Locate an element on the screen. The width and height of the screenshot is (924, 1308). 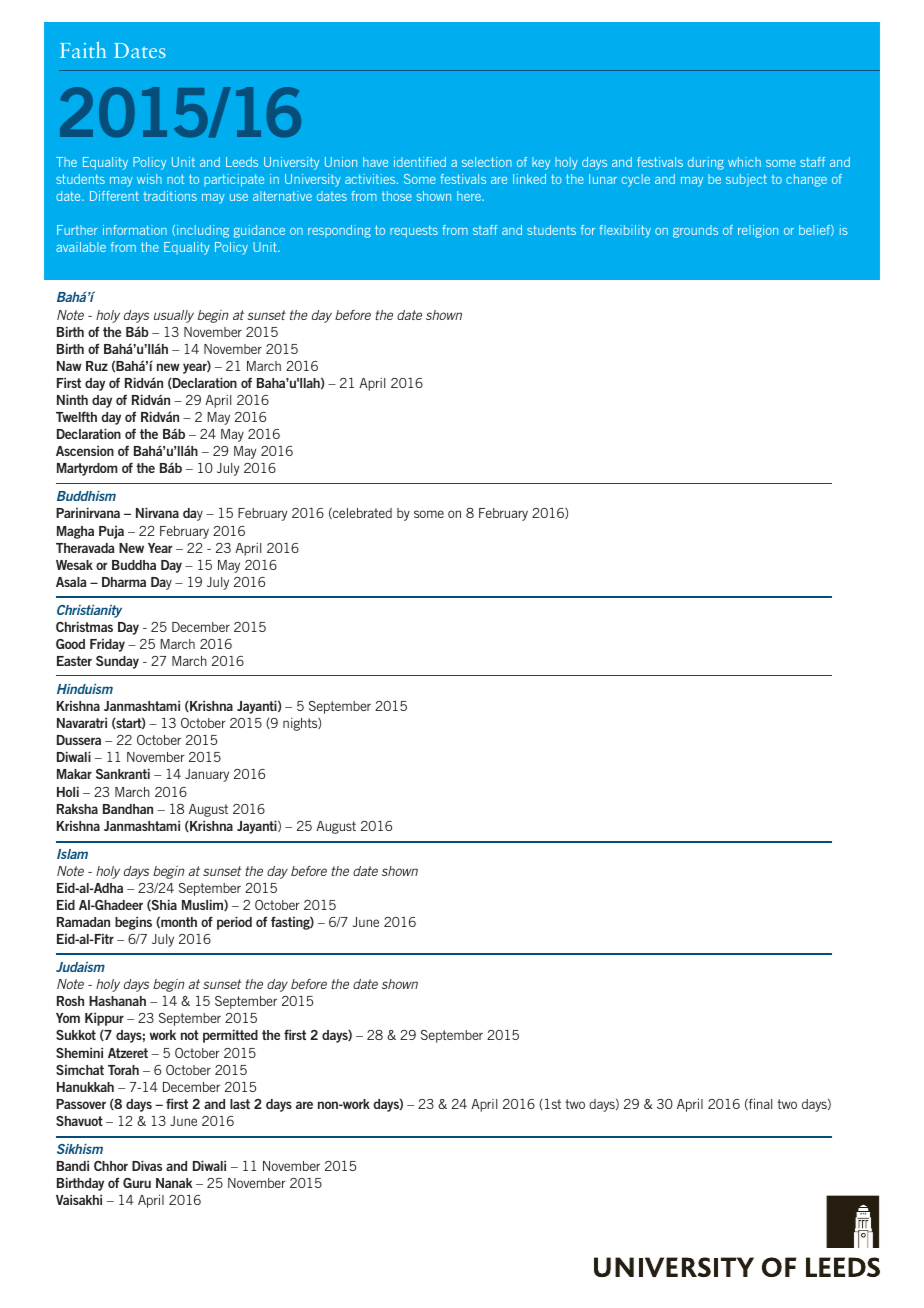
during is located at coordinates (706, 163).
